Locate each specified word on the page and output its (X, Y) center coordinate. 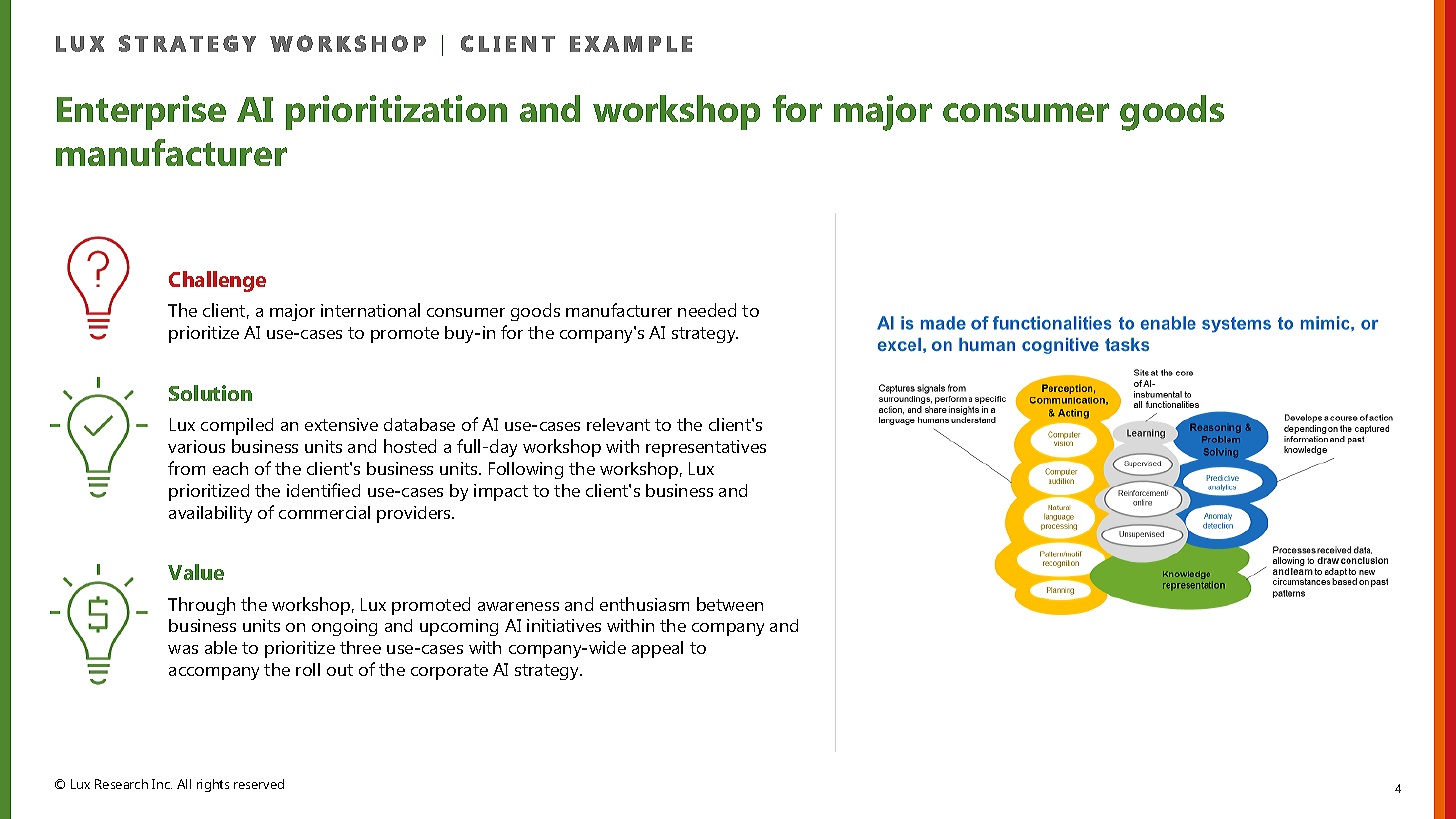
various (196, 446)
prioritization (396, 112)
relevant (618, 424)
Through (201, 606)
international (370, 310)
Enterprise (141, 112)
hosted (410, 446)
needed (707, 310)
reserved (259, 784)
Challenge (217, 281)
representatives (706, 448)
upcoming (459, 627)
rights (213, 785)
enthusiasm (644, 604)
